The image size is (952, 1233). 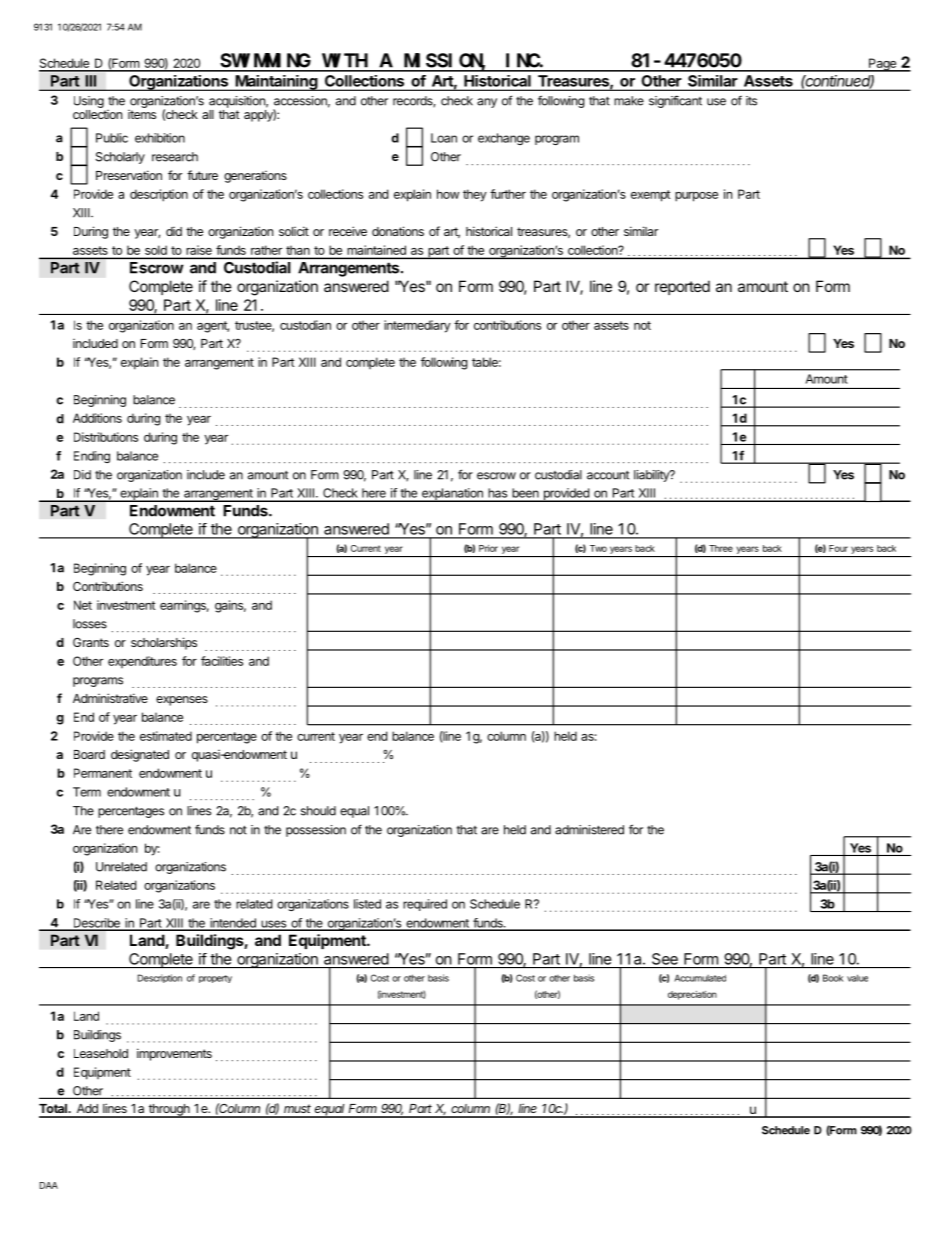 What do you see at coordinates (692, 995) in the page?
I see `depreciation` at bounding box center [692, 995].
